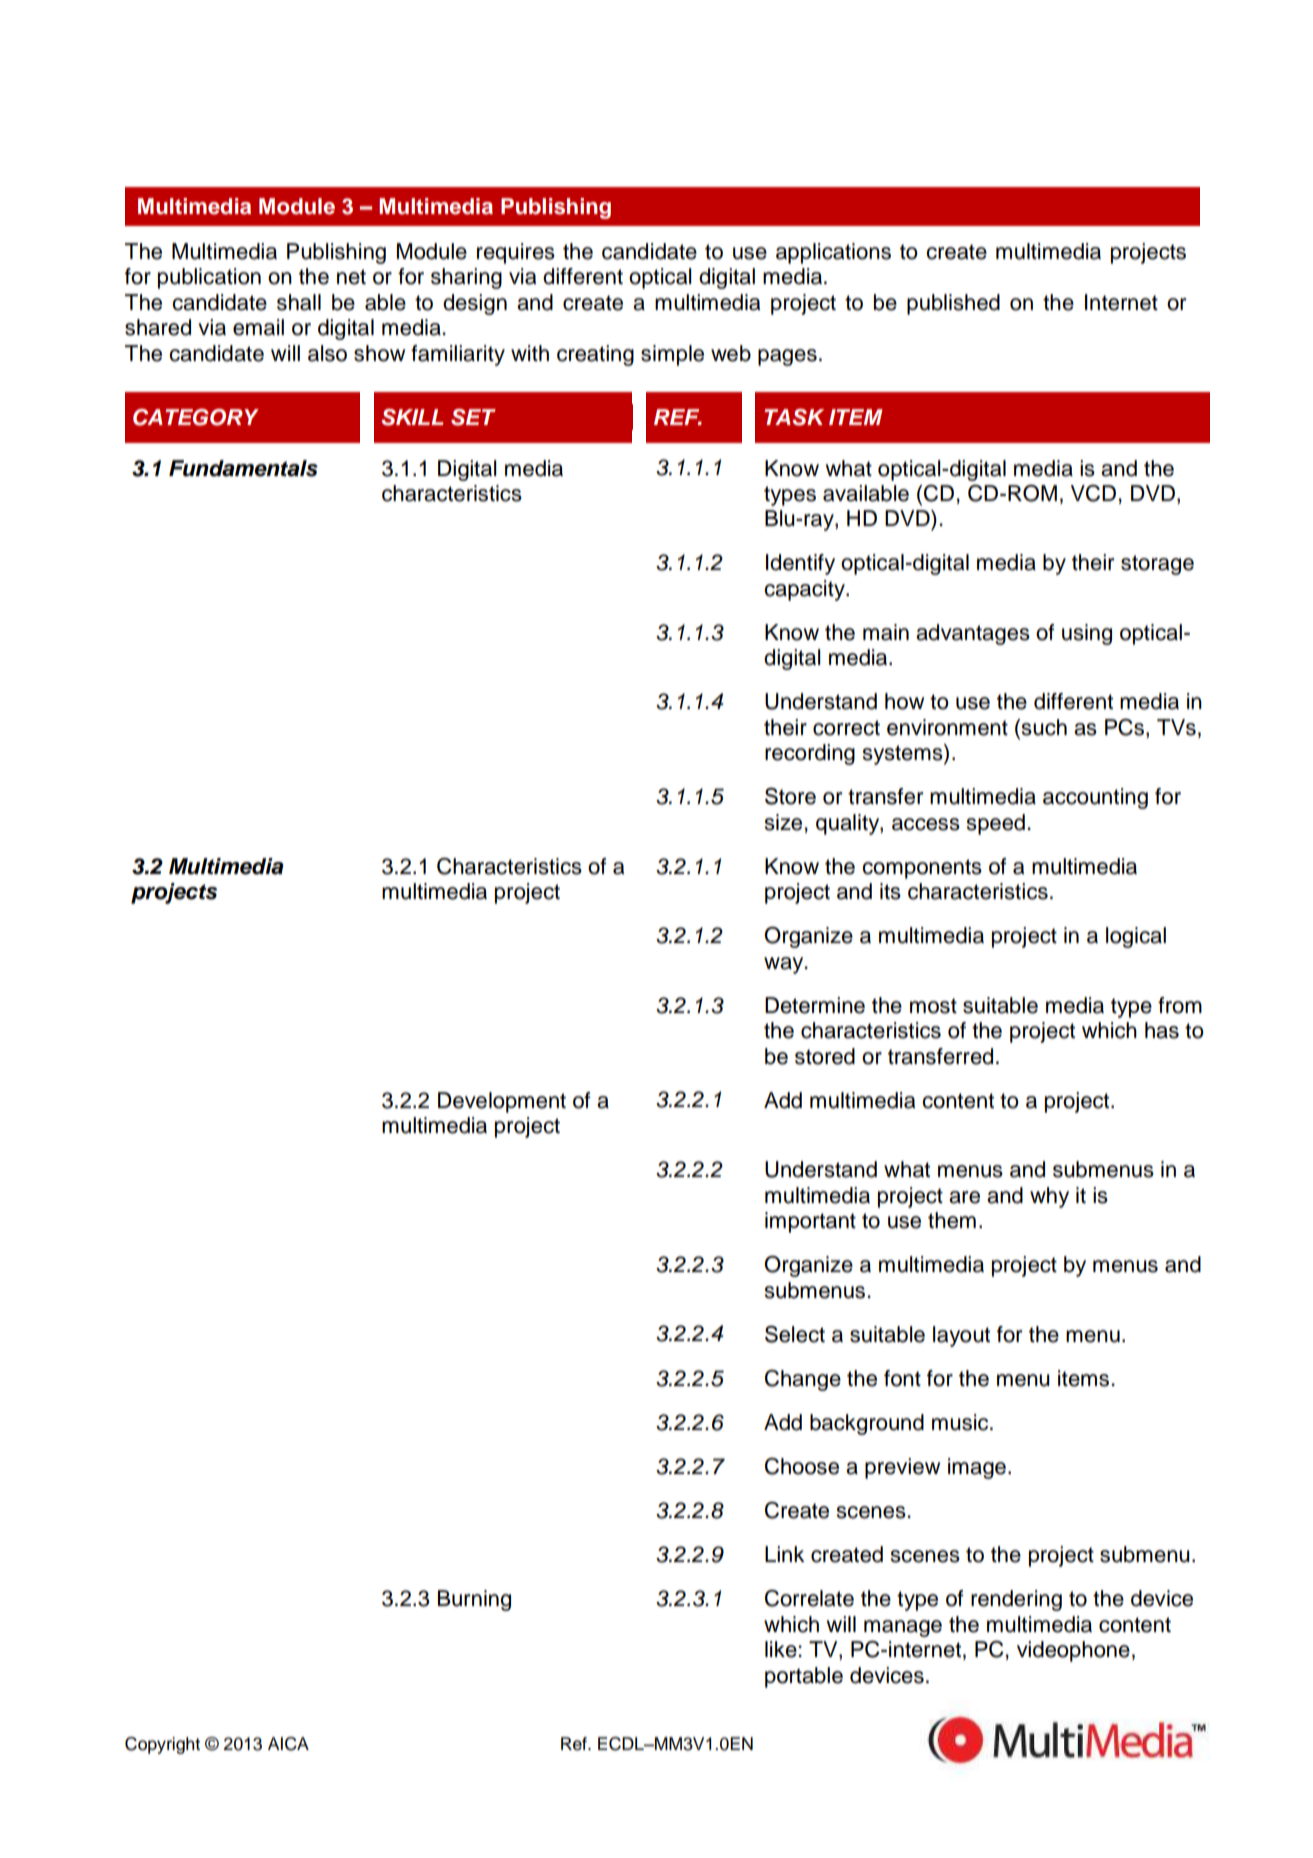 The width and height of the screenshot is (1313, 1858). I want to click on simple, so click(672, 355).
